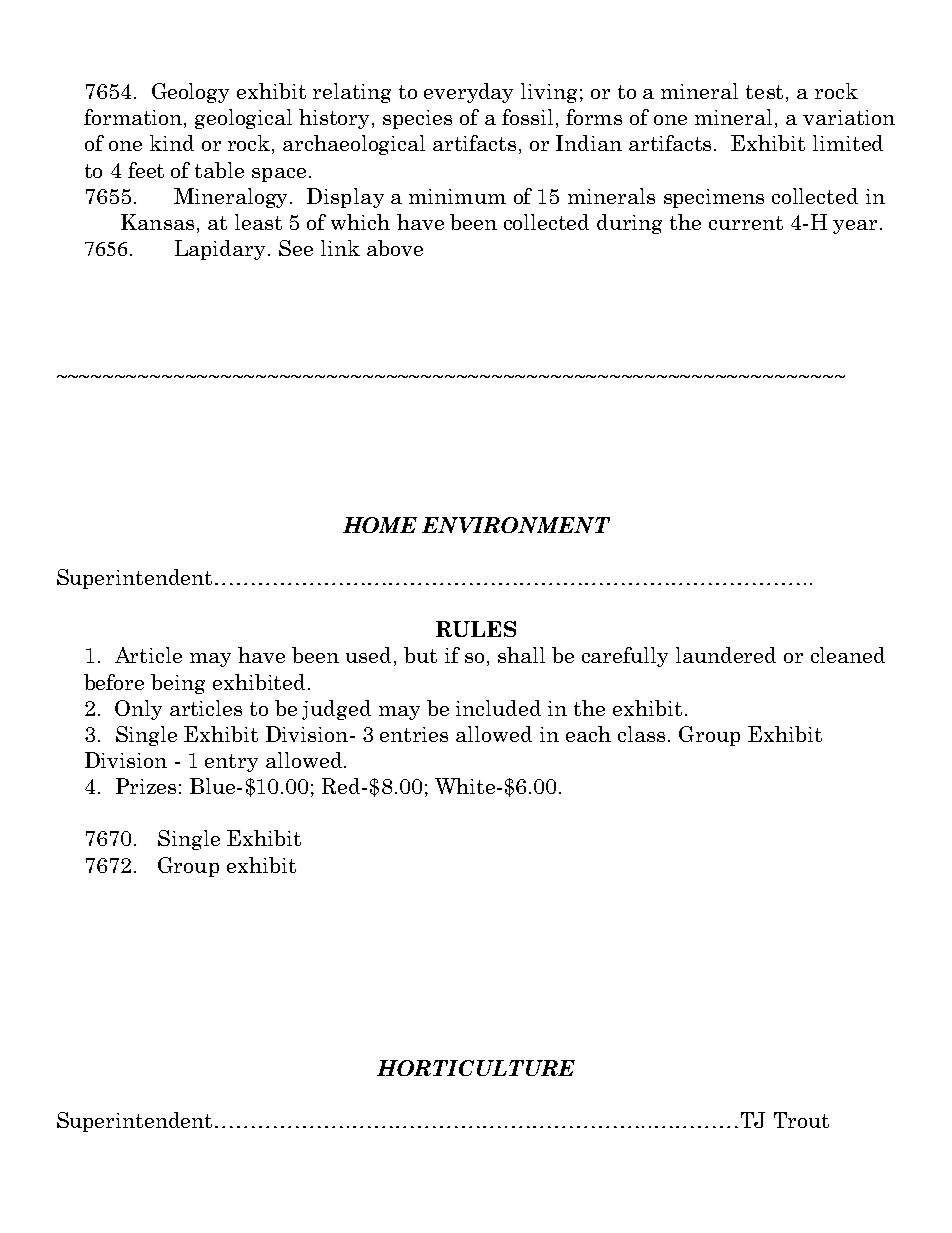 Image resolution: width=952 pixels, height=1233 pixels. What do you see at coordinates (764, 92) in the screenshot?
I see `test` at bounding box center [764, 92].
